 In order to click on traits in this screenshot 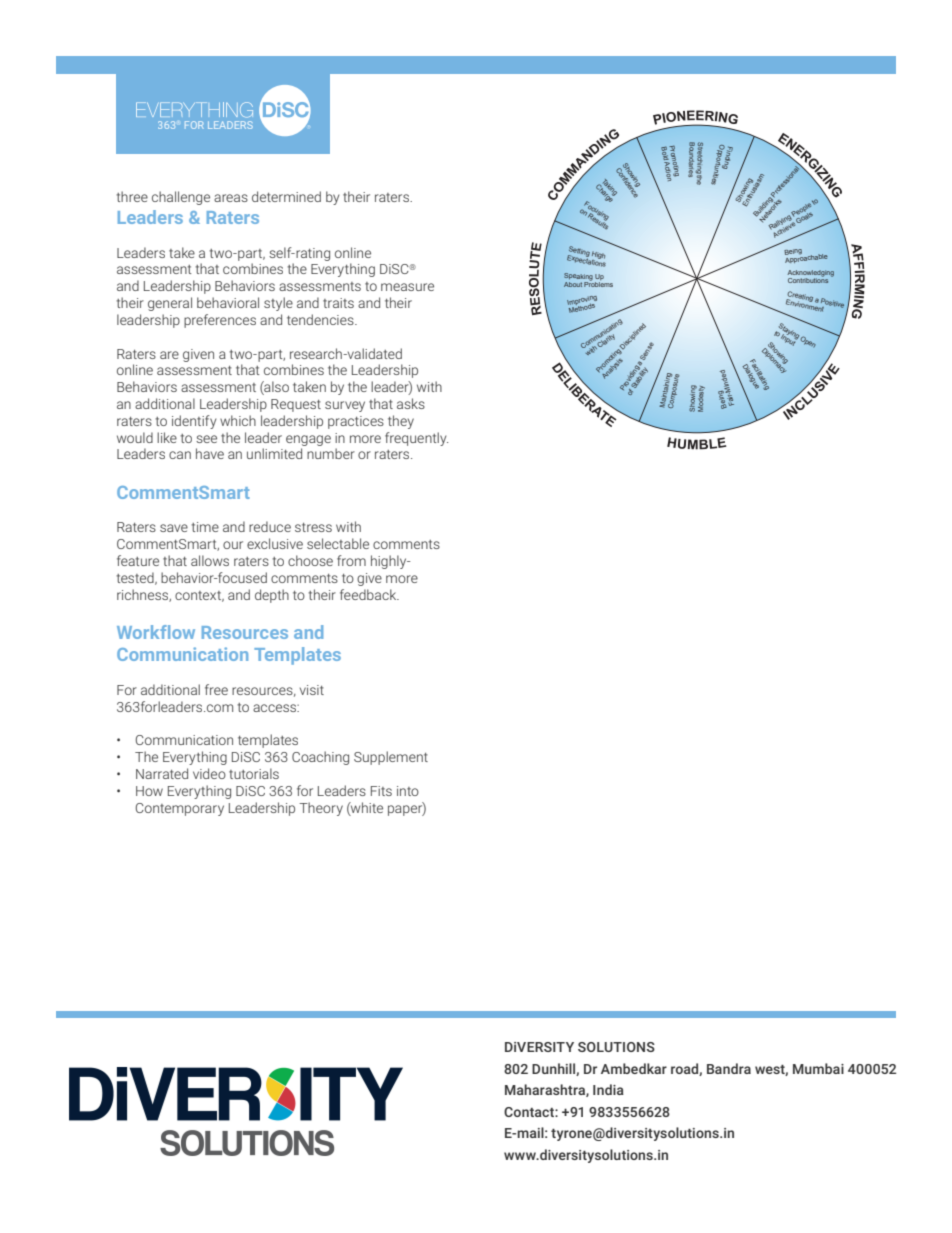, I will do `click(338, 303)`.
